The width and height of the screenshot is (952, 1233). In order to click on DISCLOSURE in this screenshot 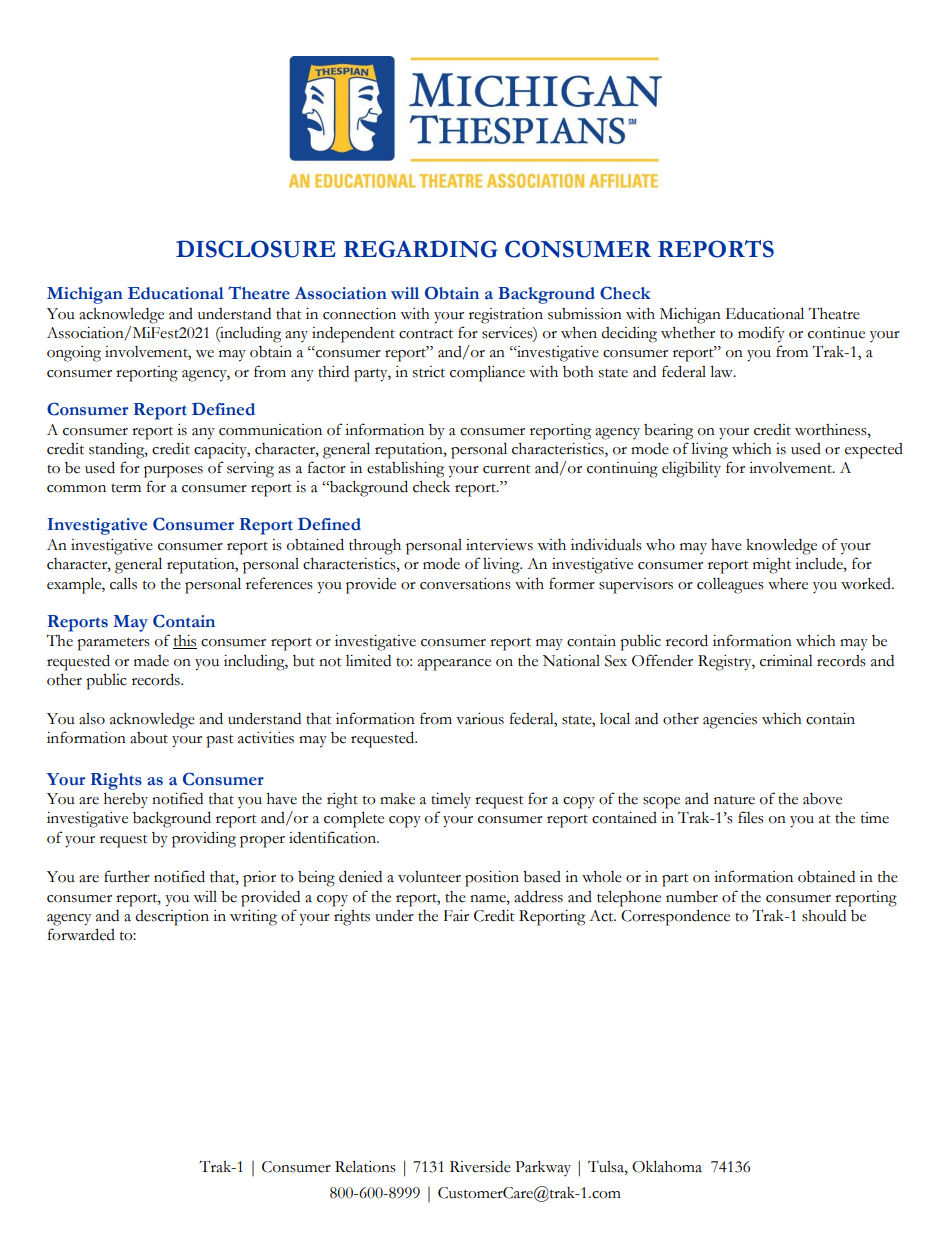, I will do `click(256, 249)`.
